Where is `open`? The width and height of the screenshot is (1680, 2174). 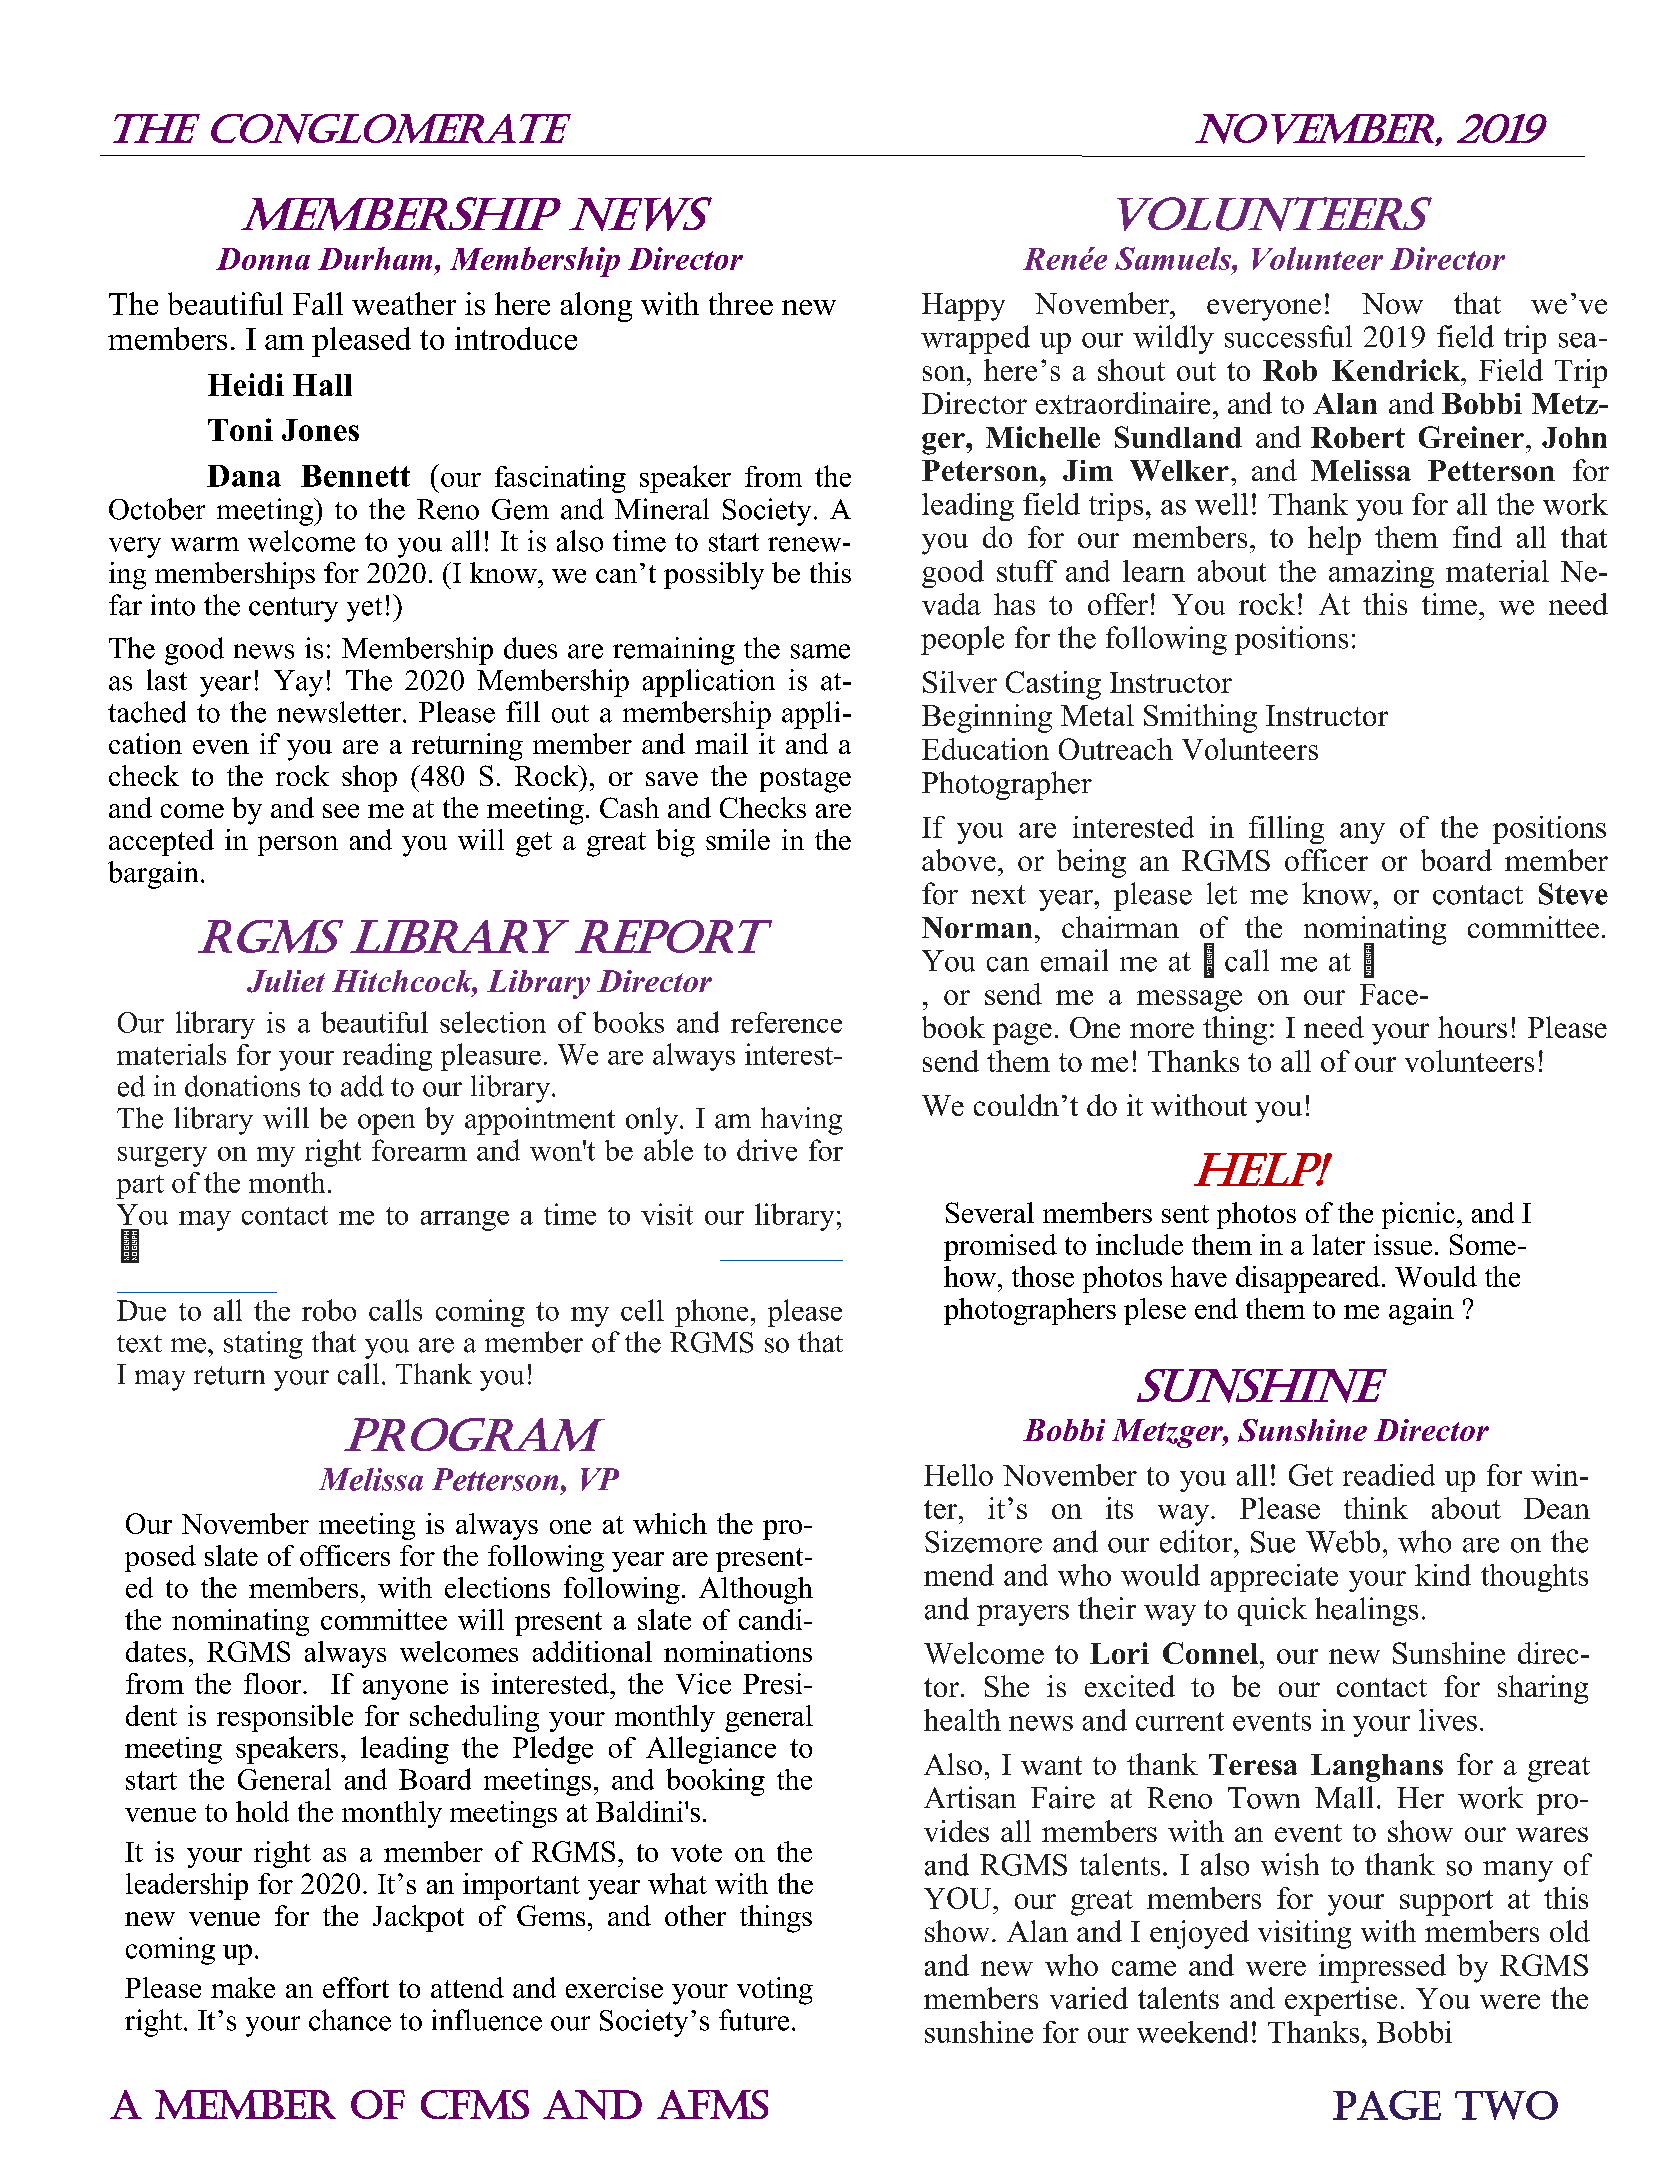
open is located at coordinates (386, 1124).
